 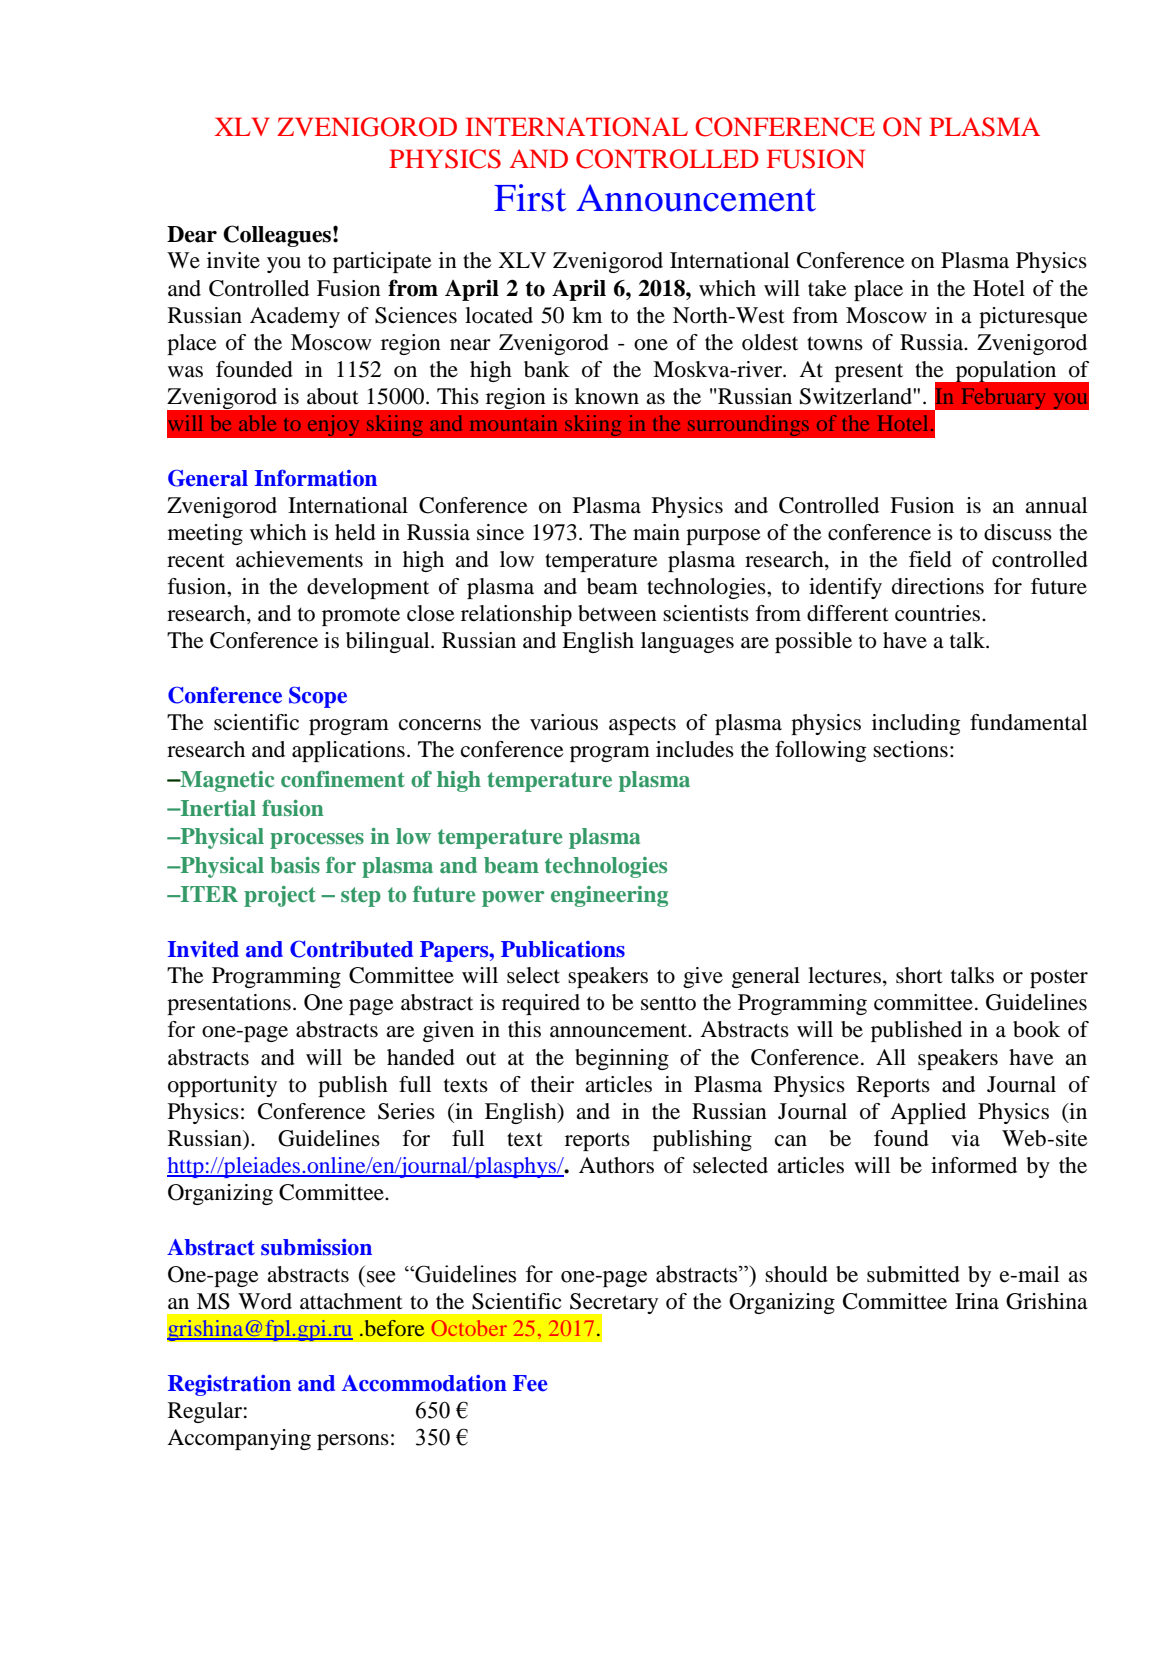 I want to click on First, so click(x=530, y=198).
